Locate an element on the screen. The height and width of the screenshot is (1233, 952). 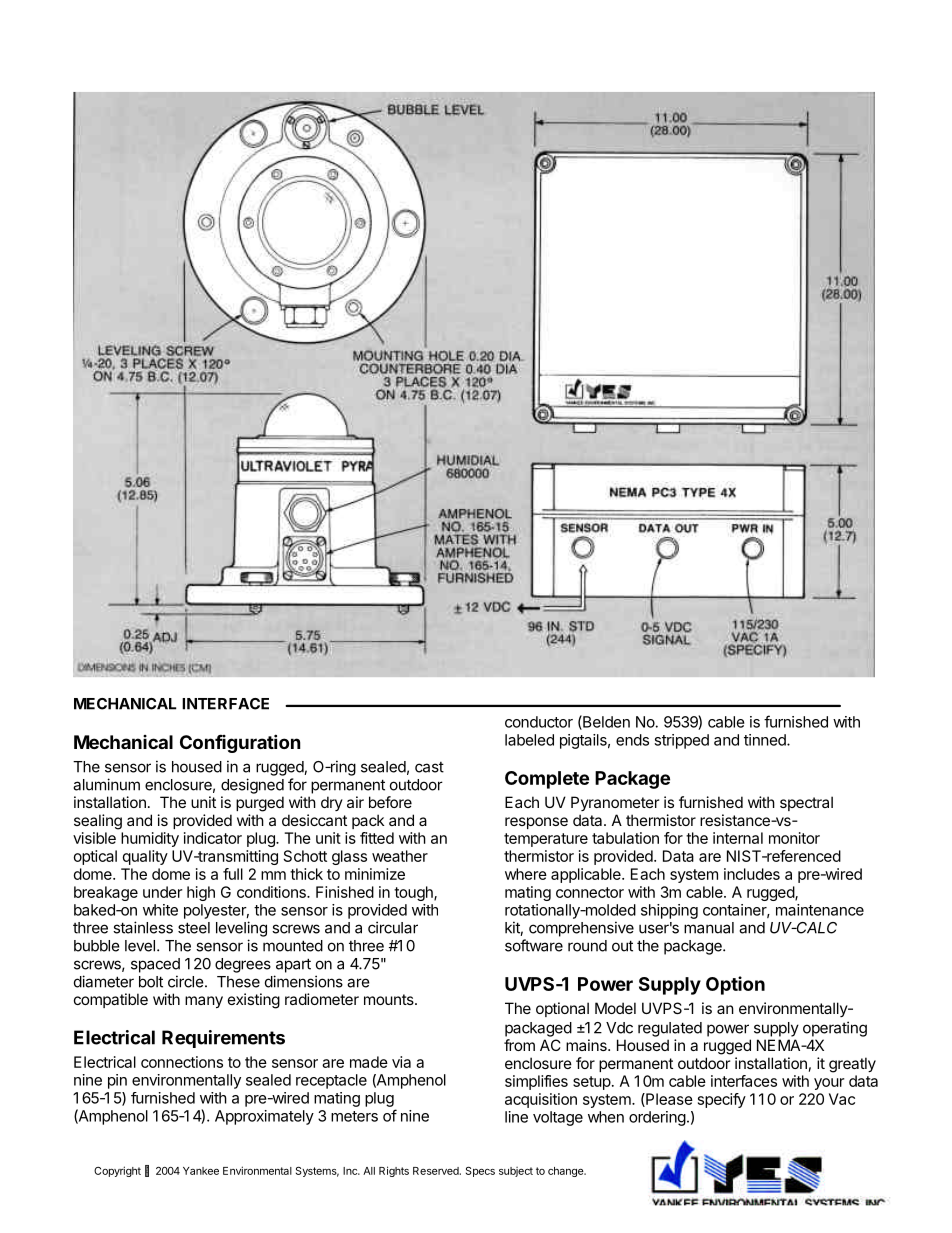
full is located at coordinates (233, 874).
